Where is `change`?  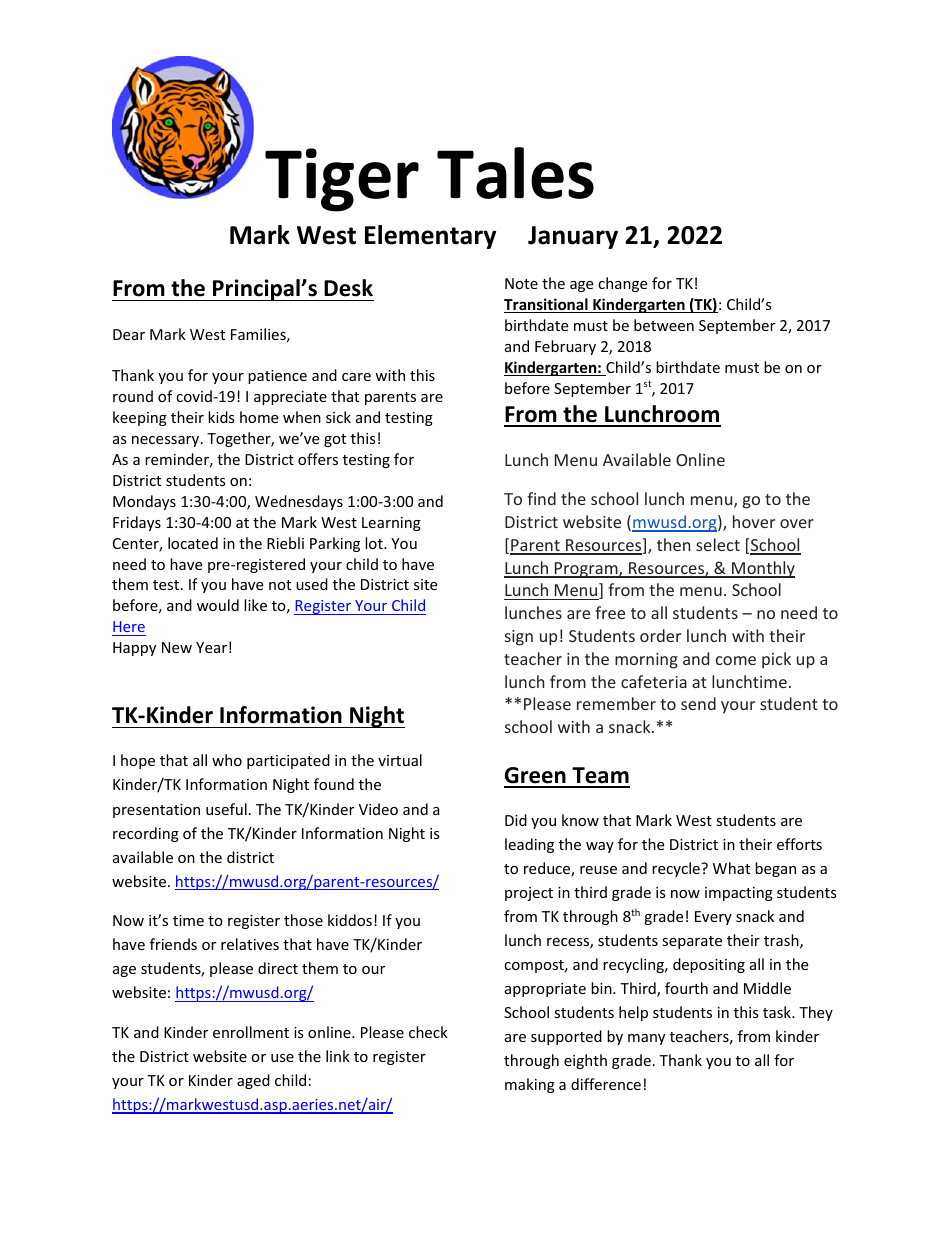 change is located at coordinates (622, 284).
